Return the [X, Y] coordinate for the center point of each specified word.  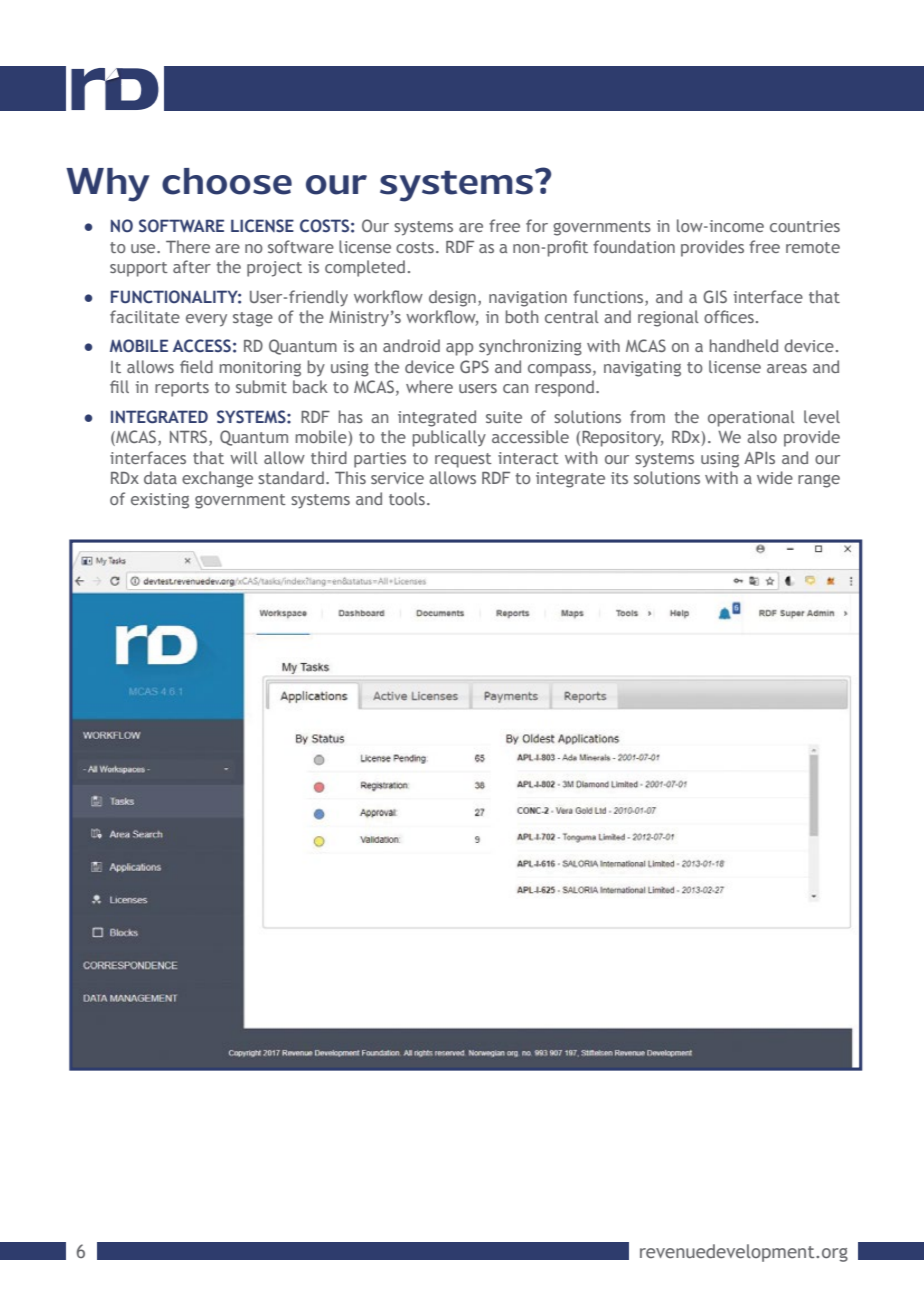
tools [407, 498]
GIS [715, 296]
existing [160, 501]
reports [182, 389]
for [537, 225]
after [192, 266]
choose [227, 181]
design [452, 298]
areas [787, 368]
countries [805, 226]
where [429, 386]
